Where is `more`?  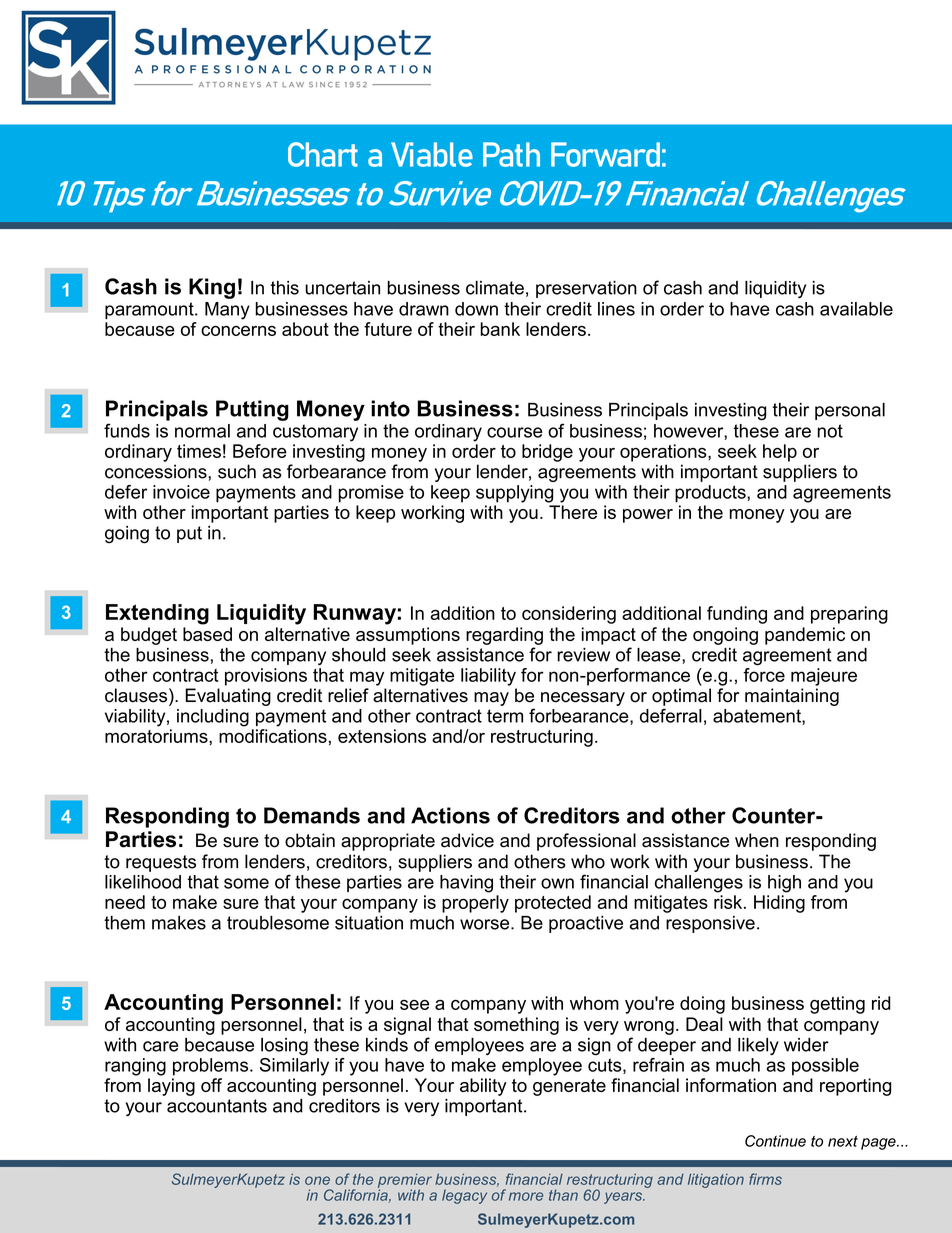 more is located at coordinates (526, 1196).
